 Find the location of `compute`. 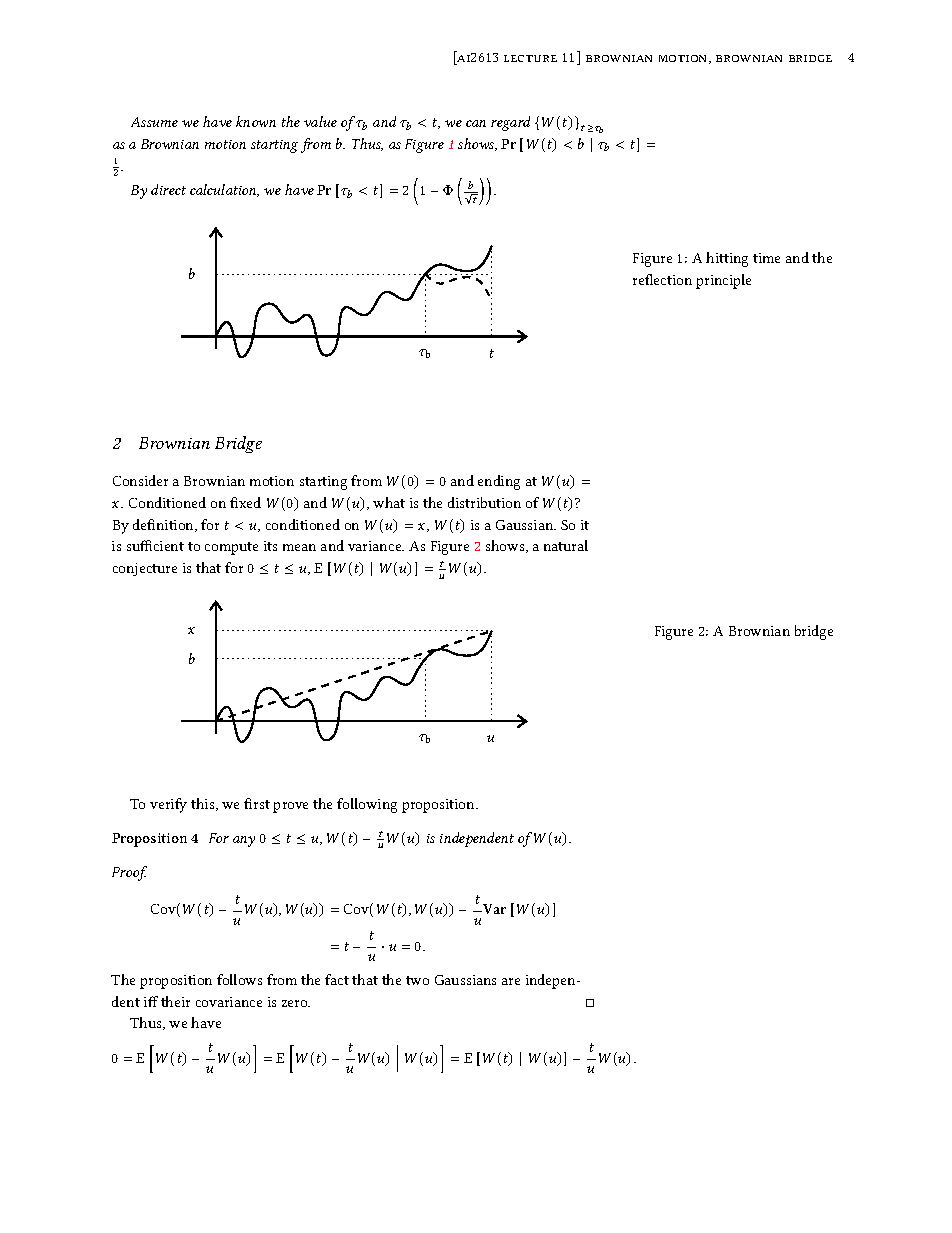

compute is located at coordinates (231, 548).
